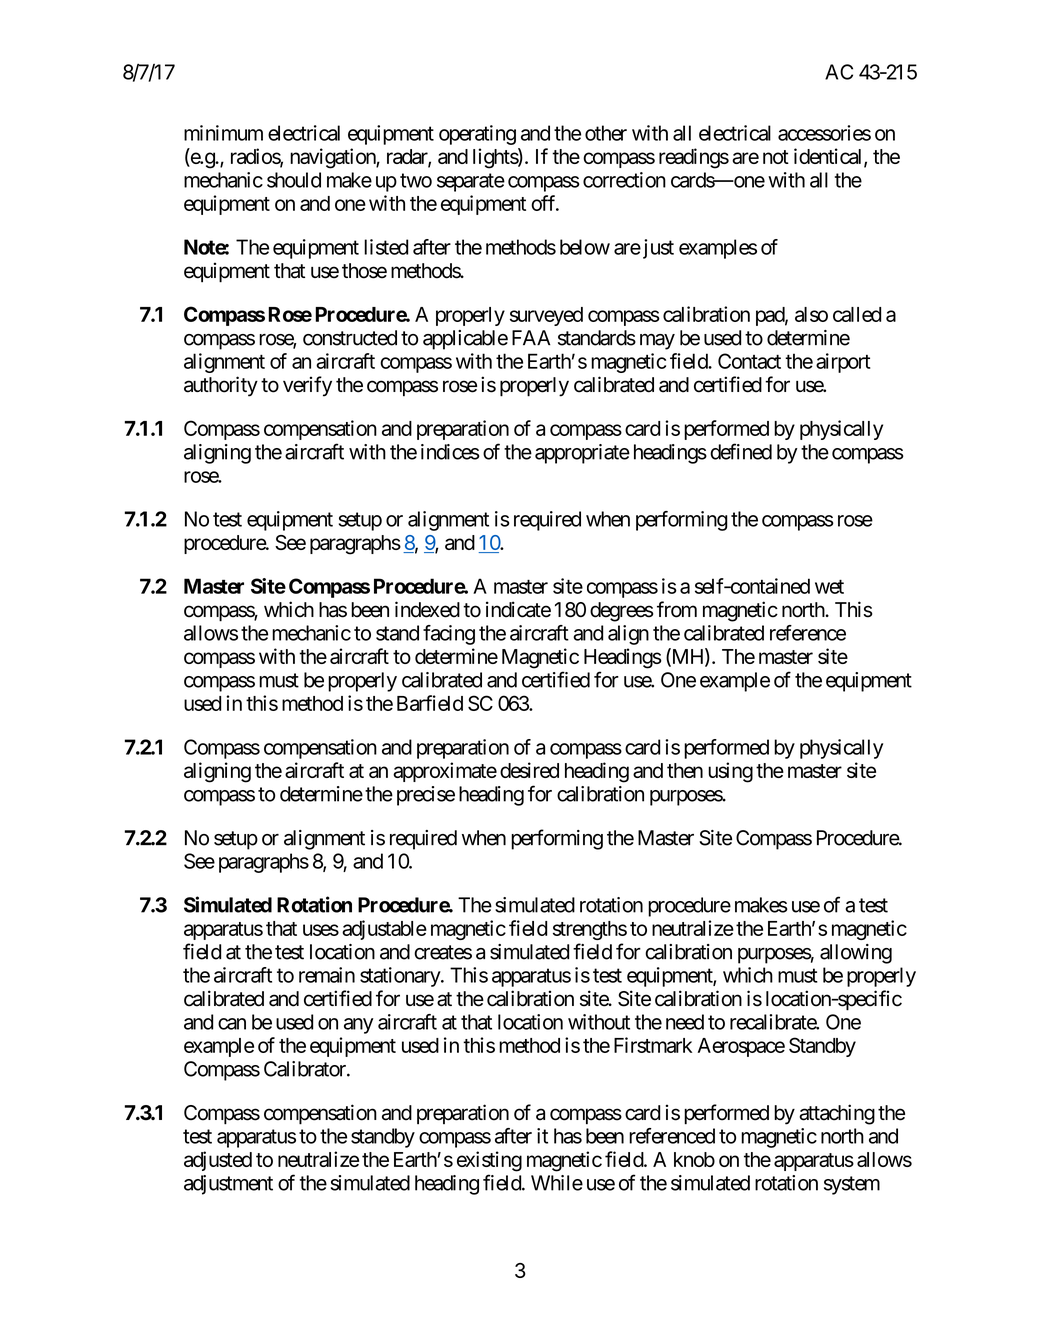 Image resolution: width=1038 pixels, height=1344 pixels. Describe the element at coordinates (529, 770) in the screenshot. I see `desired` at that location.
